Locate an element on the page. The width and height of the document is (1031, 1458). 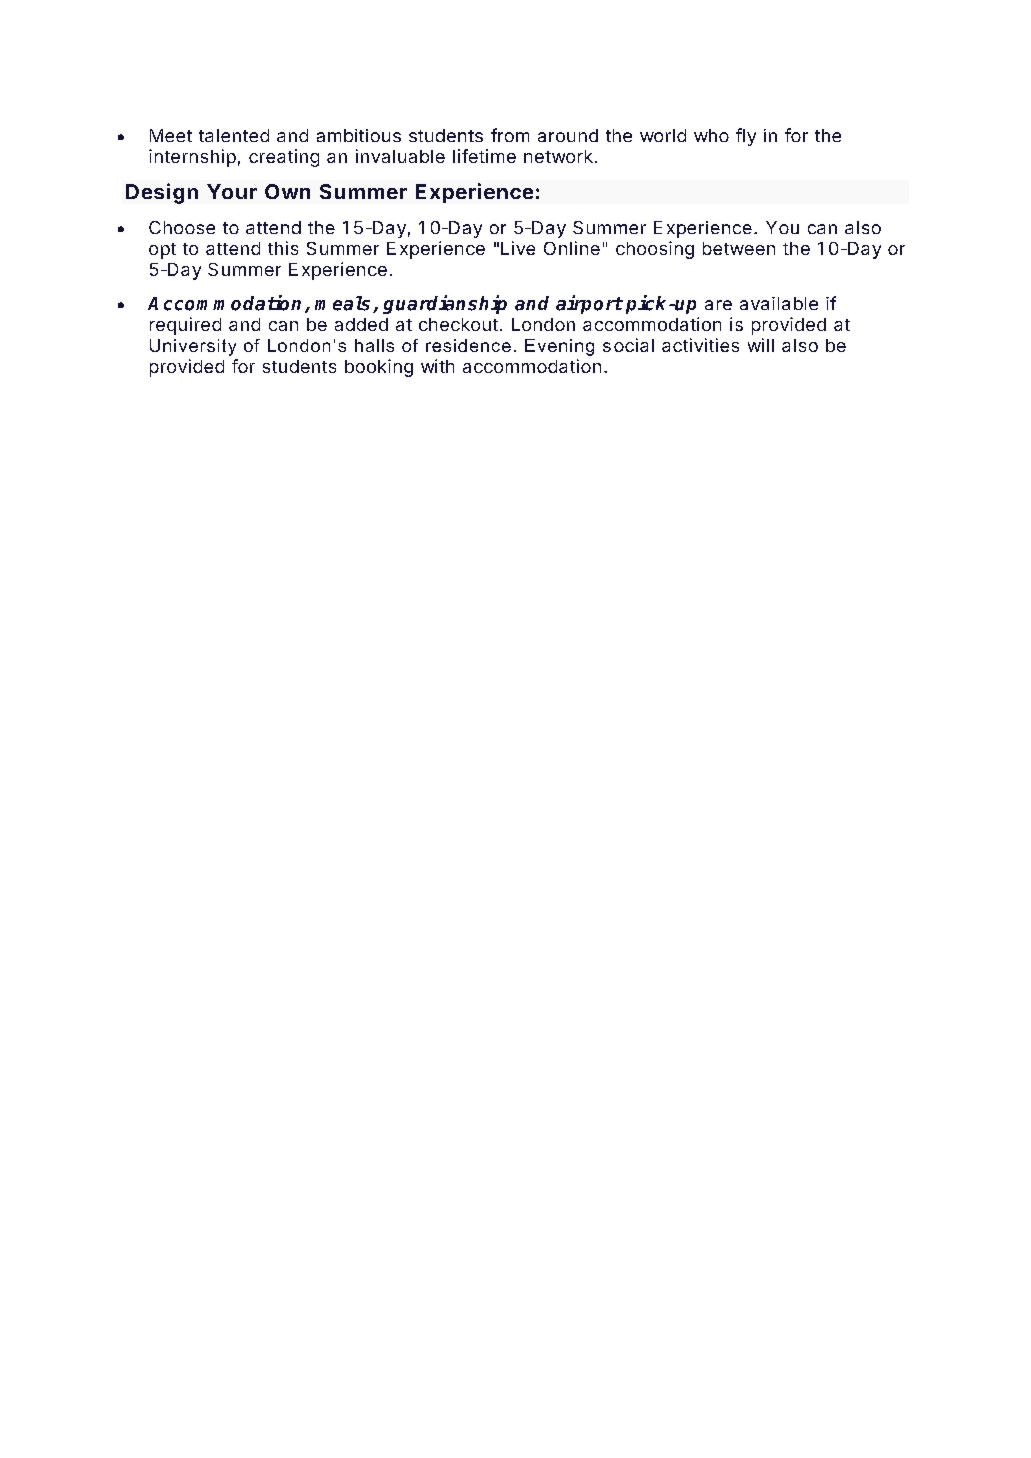
with is located at coordinates (437, 366).
